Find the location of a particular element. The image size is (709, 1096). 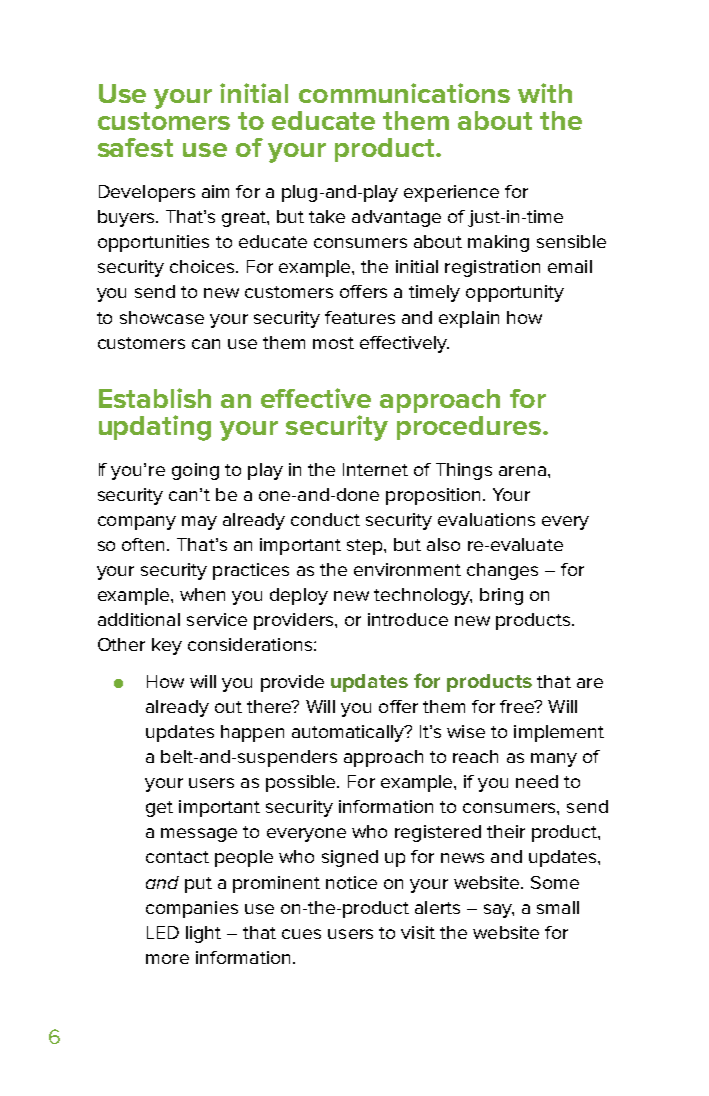

with is located at coordinates (545, 93).
